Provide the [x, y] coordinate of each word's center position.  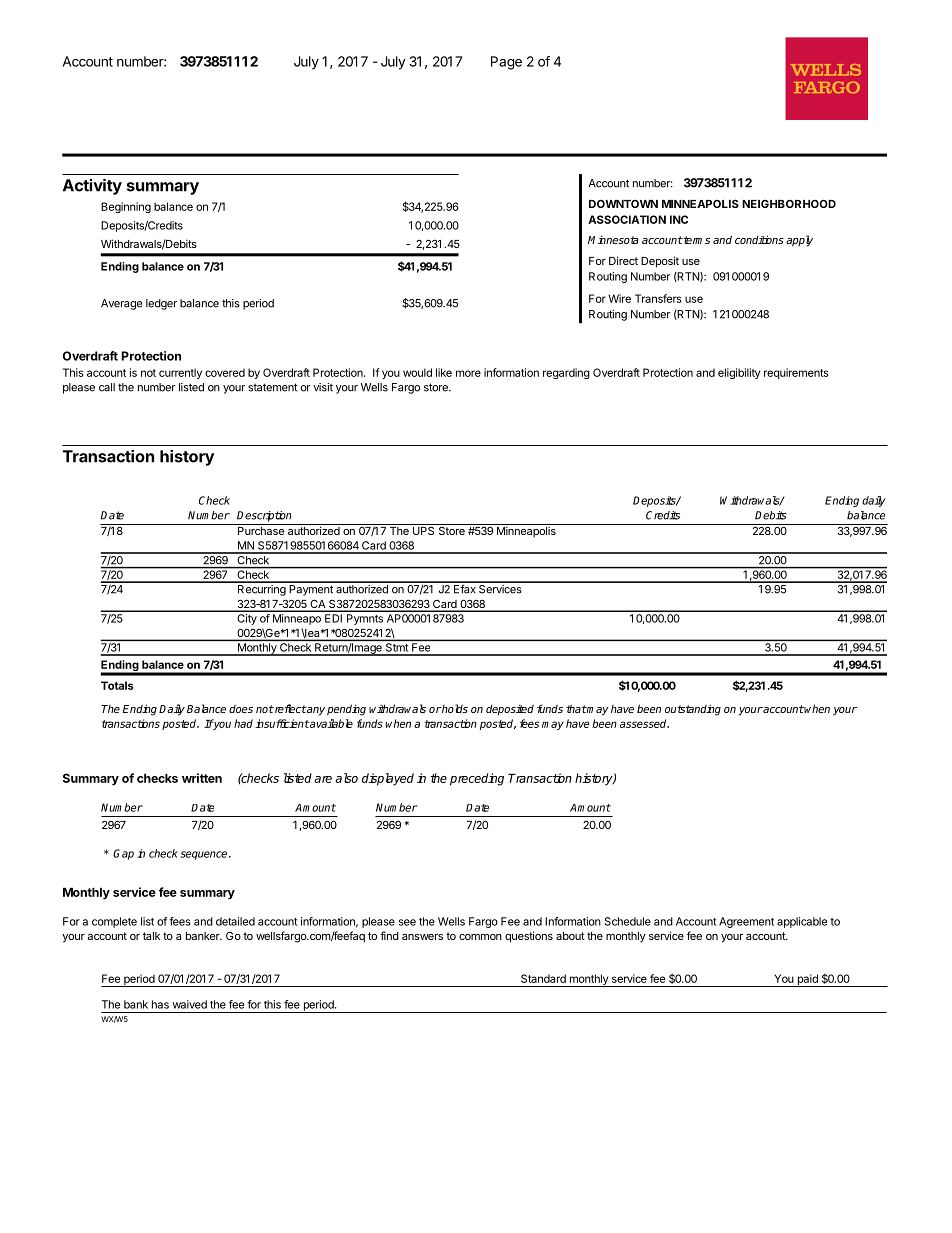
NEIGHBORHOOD [789, 203]
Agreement [746, 922]
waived [190, 1004]
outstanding [693, 710]
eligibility [739, 373]
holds [454, 708]
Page [506, 63]
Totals [117, 685]
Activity [92, 186]
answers [422, 937]
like [444, 372]
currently [180, 373]
